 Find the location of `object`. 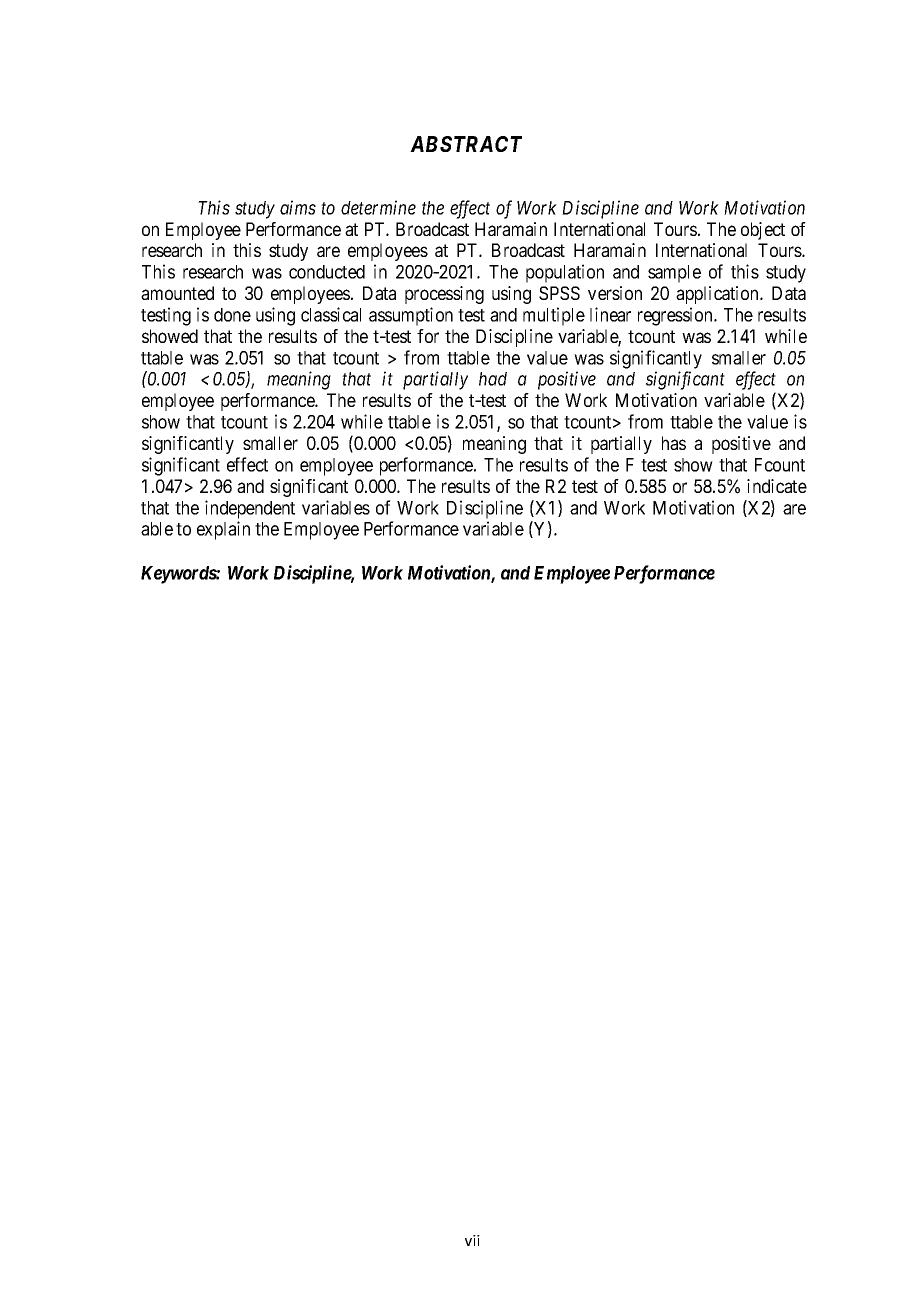

object is located at coordinates (763, 231).
